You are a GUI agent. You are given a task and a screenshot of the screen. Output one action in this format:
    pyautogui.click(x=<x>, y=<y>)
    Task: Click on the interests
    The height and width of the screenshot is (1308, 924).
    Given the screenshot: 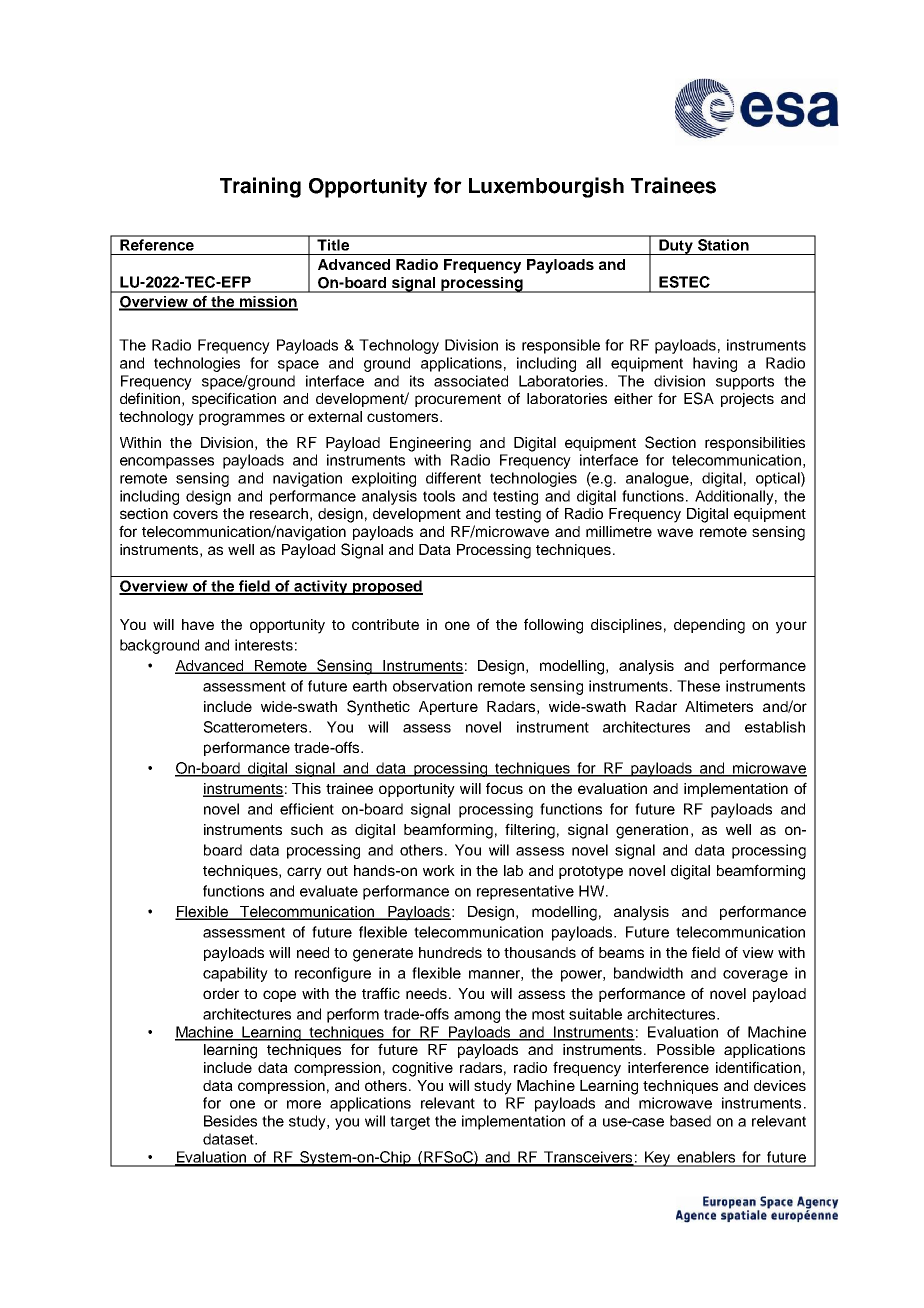 What is the action you would take?
    pyautogui.click(x=264, y=645)
